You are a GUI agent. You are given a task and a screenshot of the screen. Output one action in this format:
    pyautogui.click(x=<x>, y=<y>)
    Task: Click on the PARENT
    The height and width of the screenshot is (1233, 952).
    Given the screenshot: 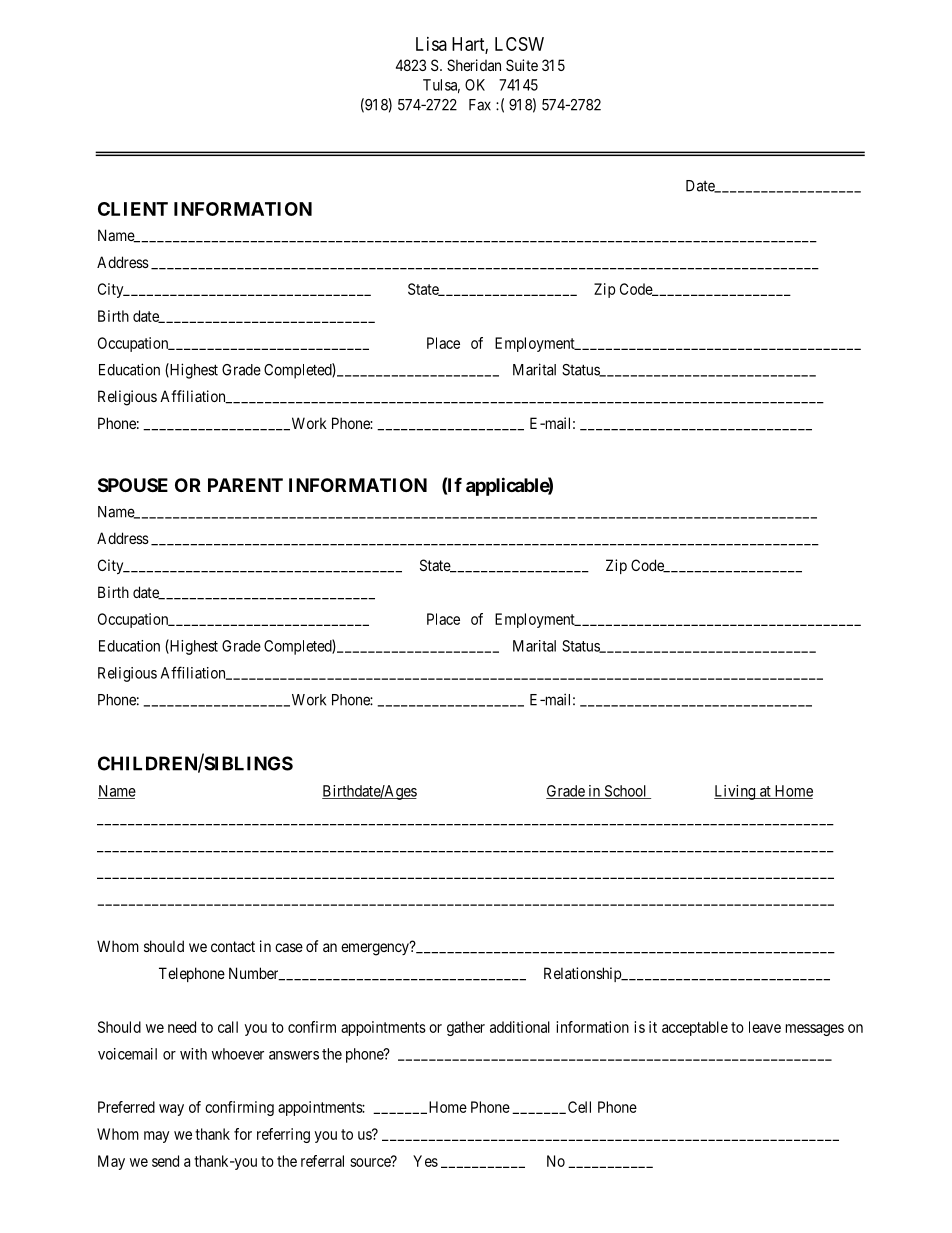 What is the action you would take?
    pyautogui.click(x=245, y=485)
